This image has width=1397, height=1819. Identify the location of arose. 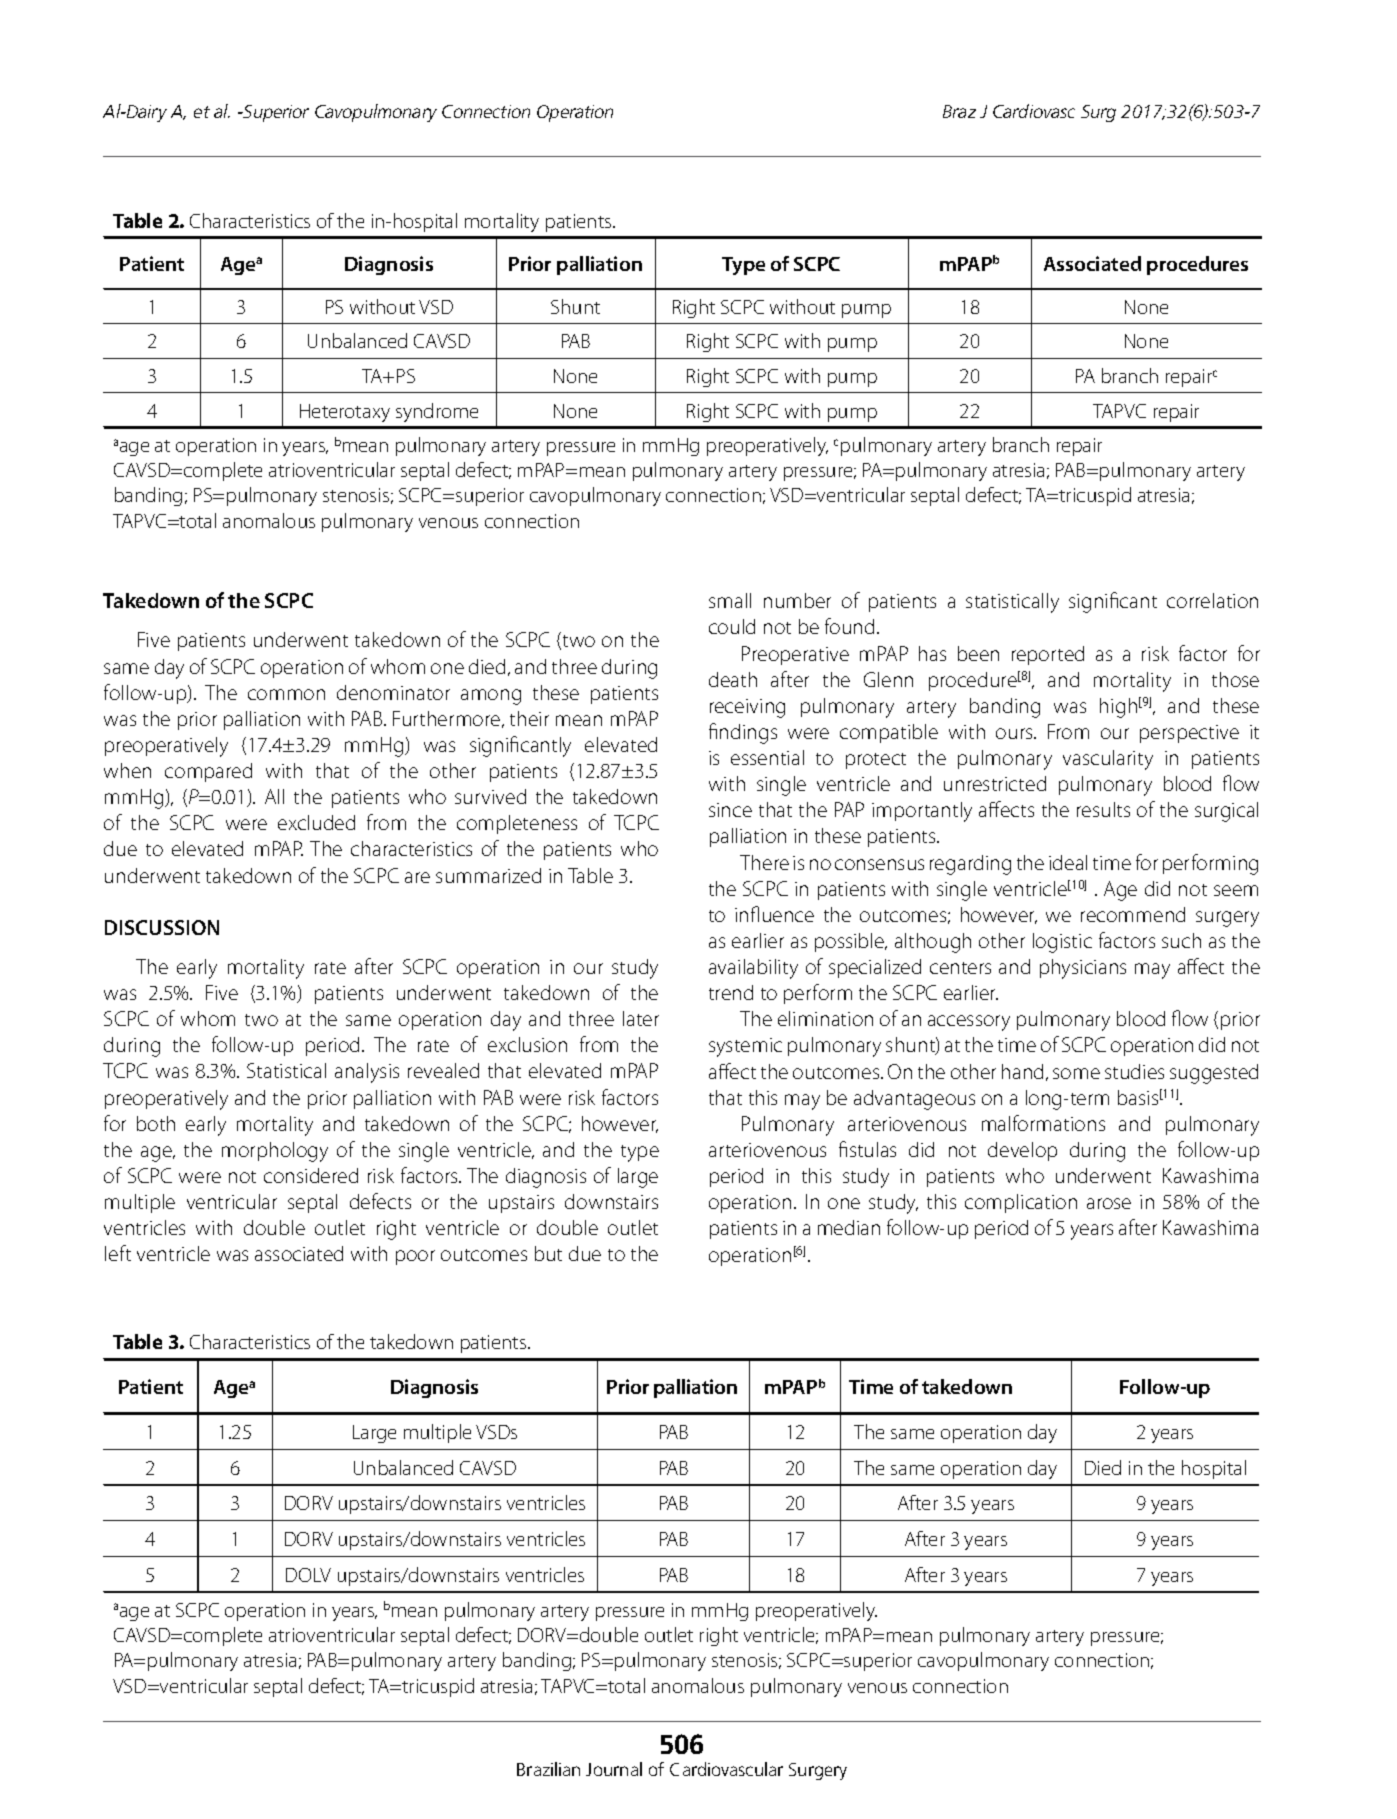
(1109, 1203).
